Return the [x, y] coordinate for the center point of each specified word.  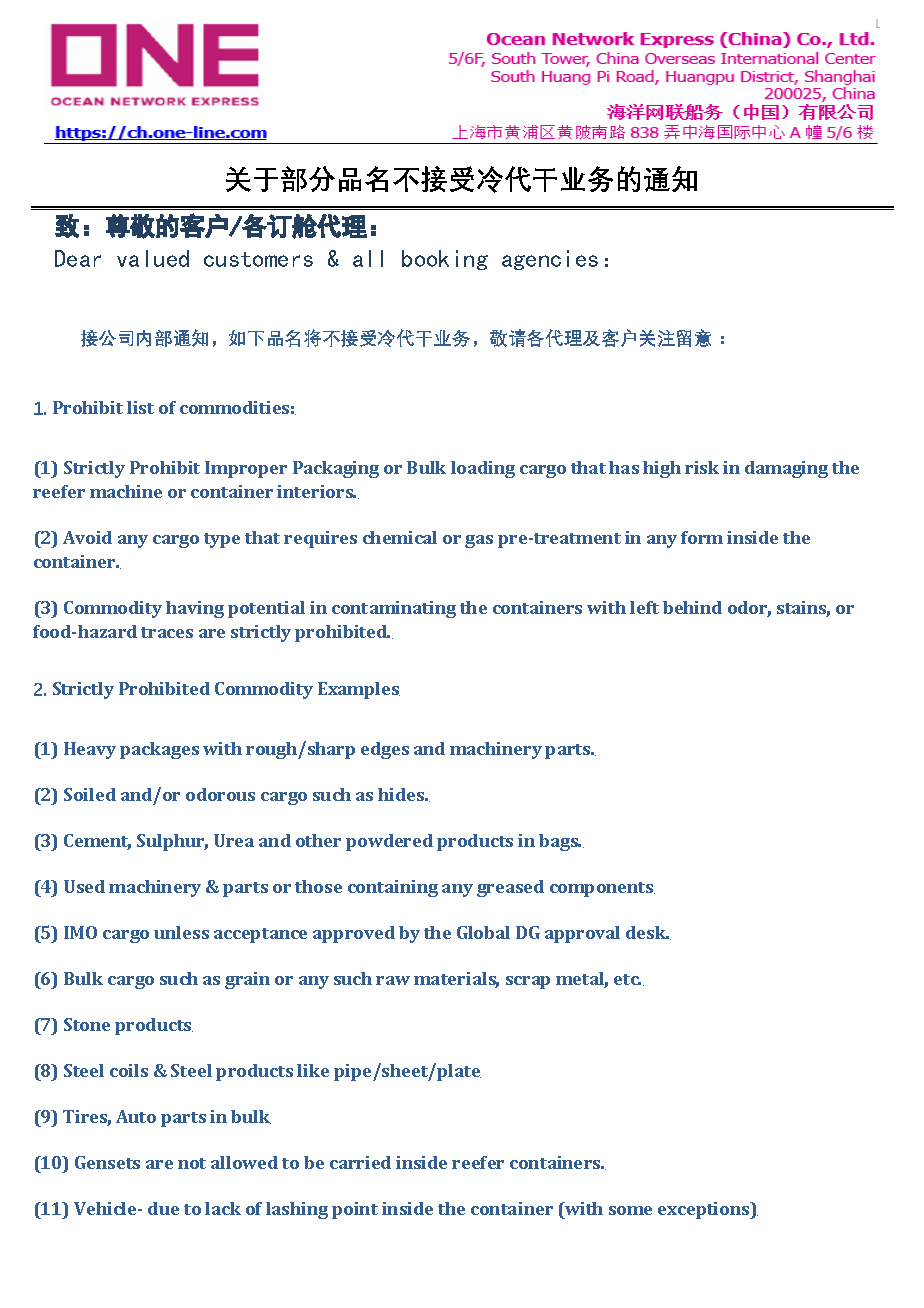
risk [702, 467]
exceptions [705, 1210]
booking [445, 260]
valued [153, 258]
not [192, 1163]
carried [360, 1162]
